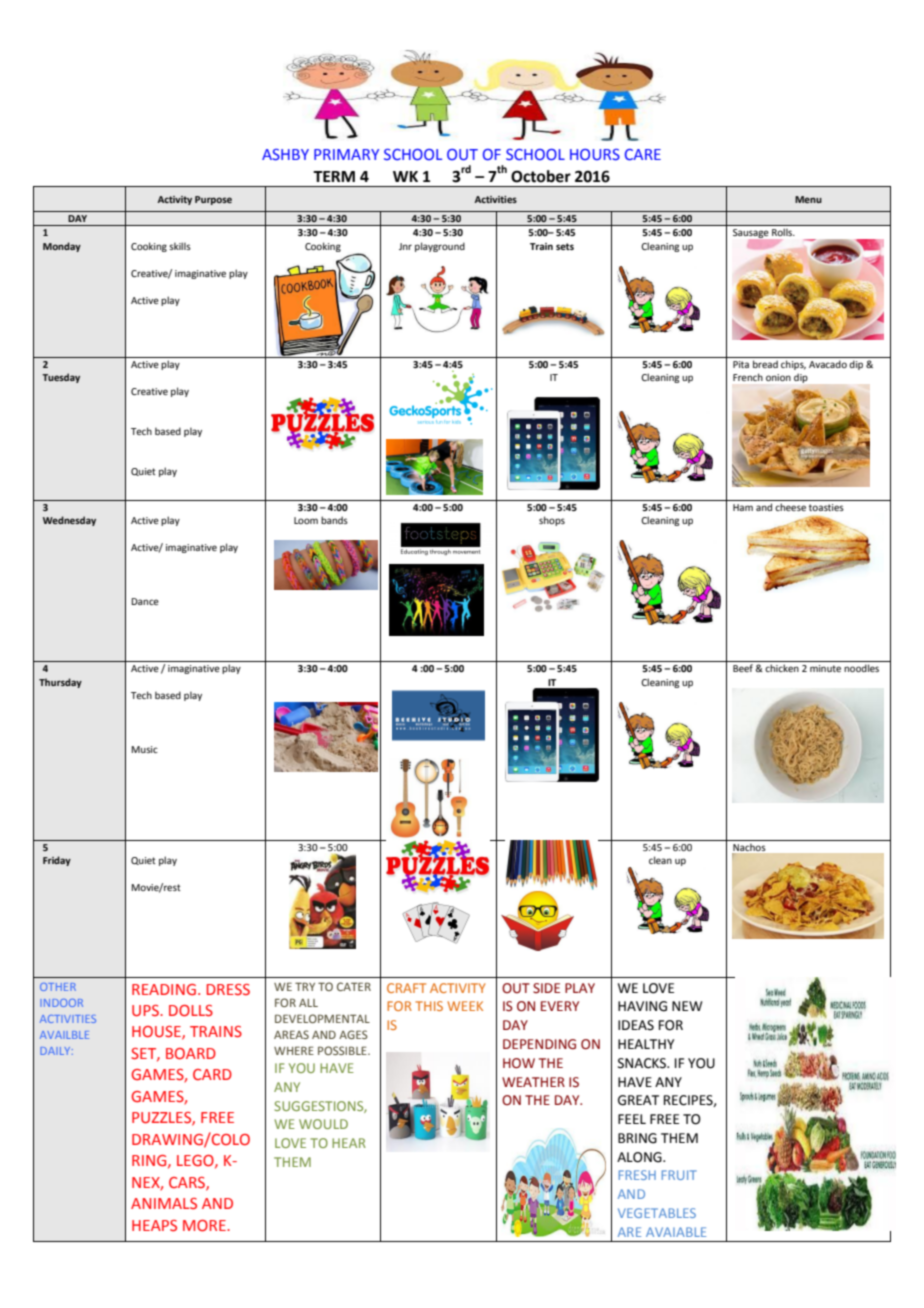  What do you see at coordinates (164, 990) in the image?
I see `READING` at bounding box center [164, 990].
